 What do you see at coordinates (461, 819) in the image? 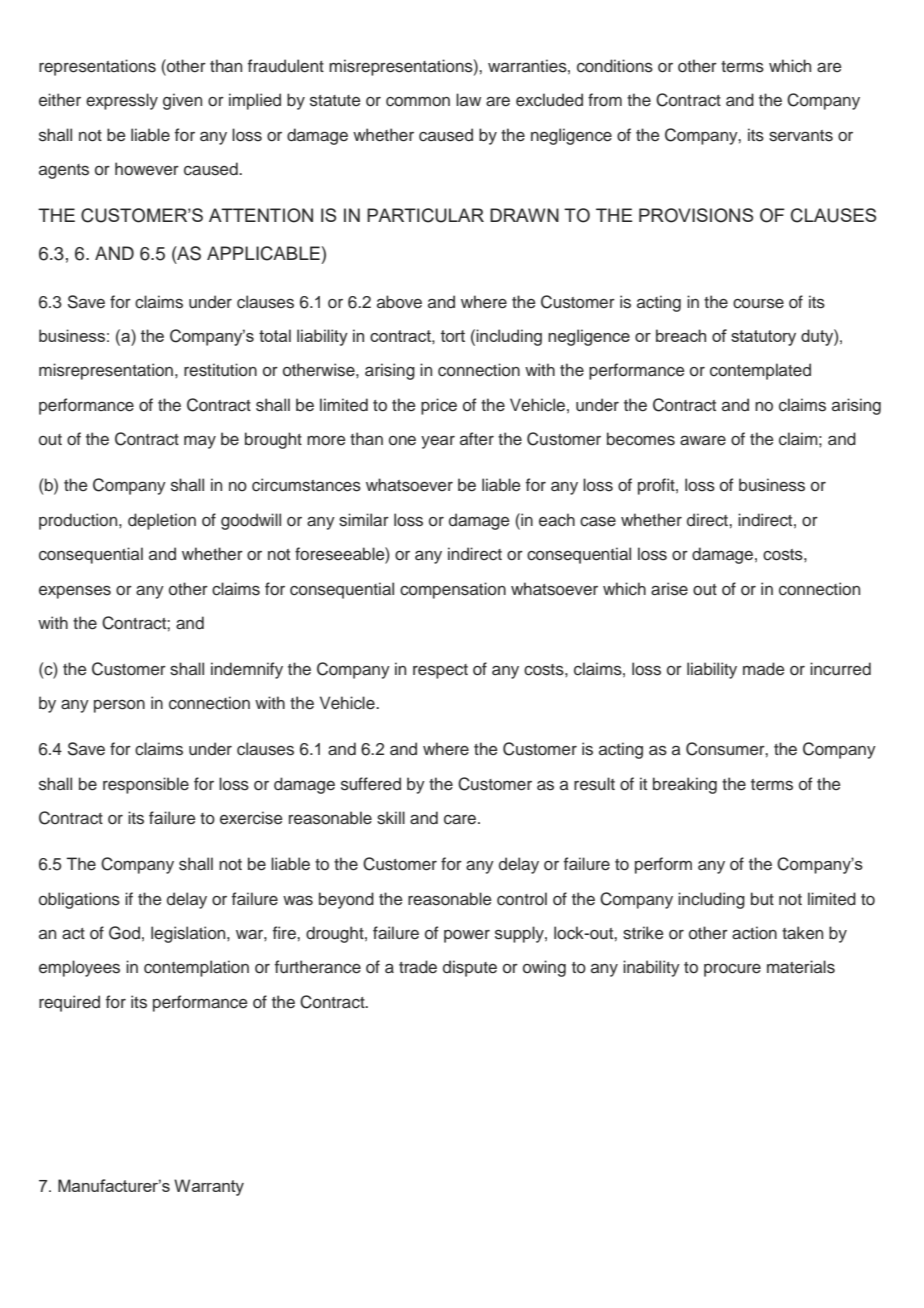
I see `care` at bounding box center [461, 819].
